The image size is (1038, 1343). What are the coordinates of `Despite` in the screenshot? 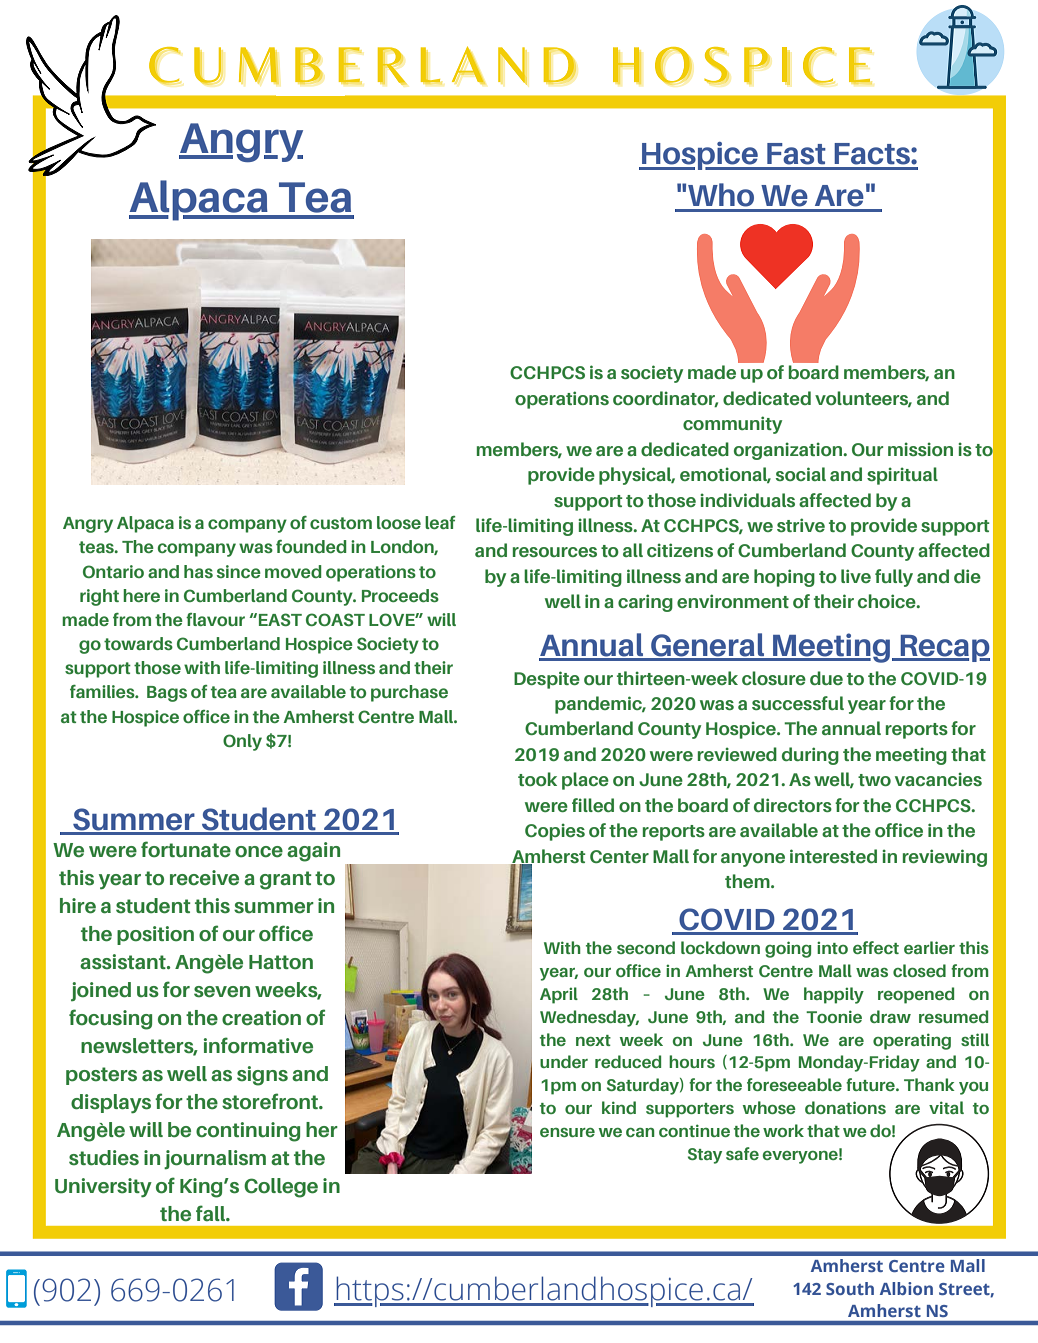 It's located at (547, 680).
